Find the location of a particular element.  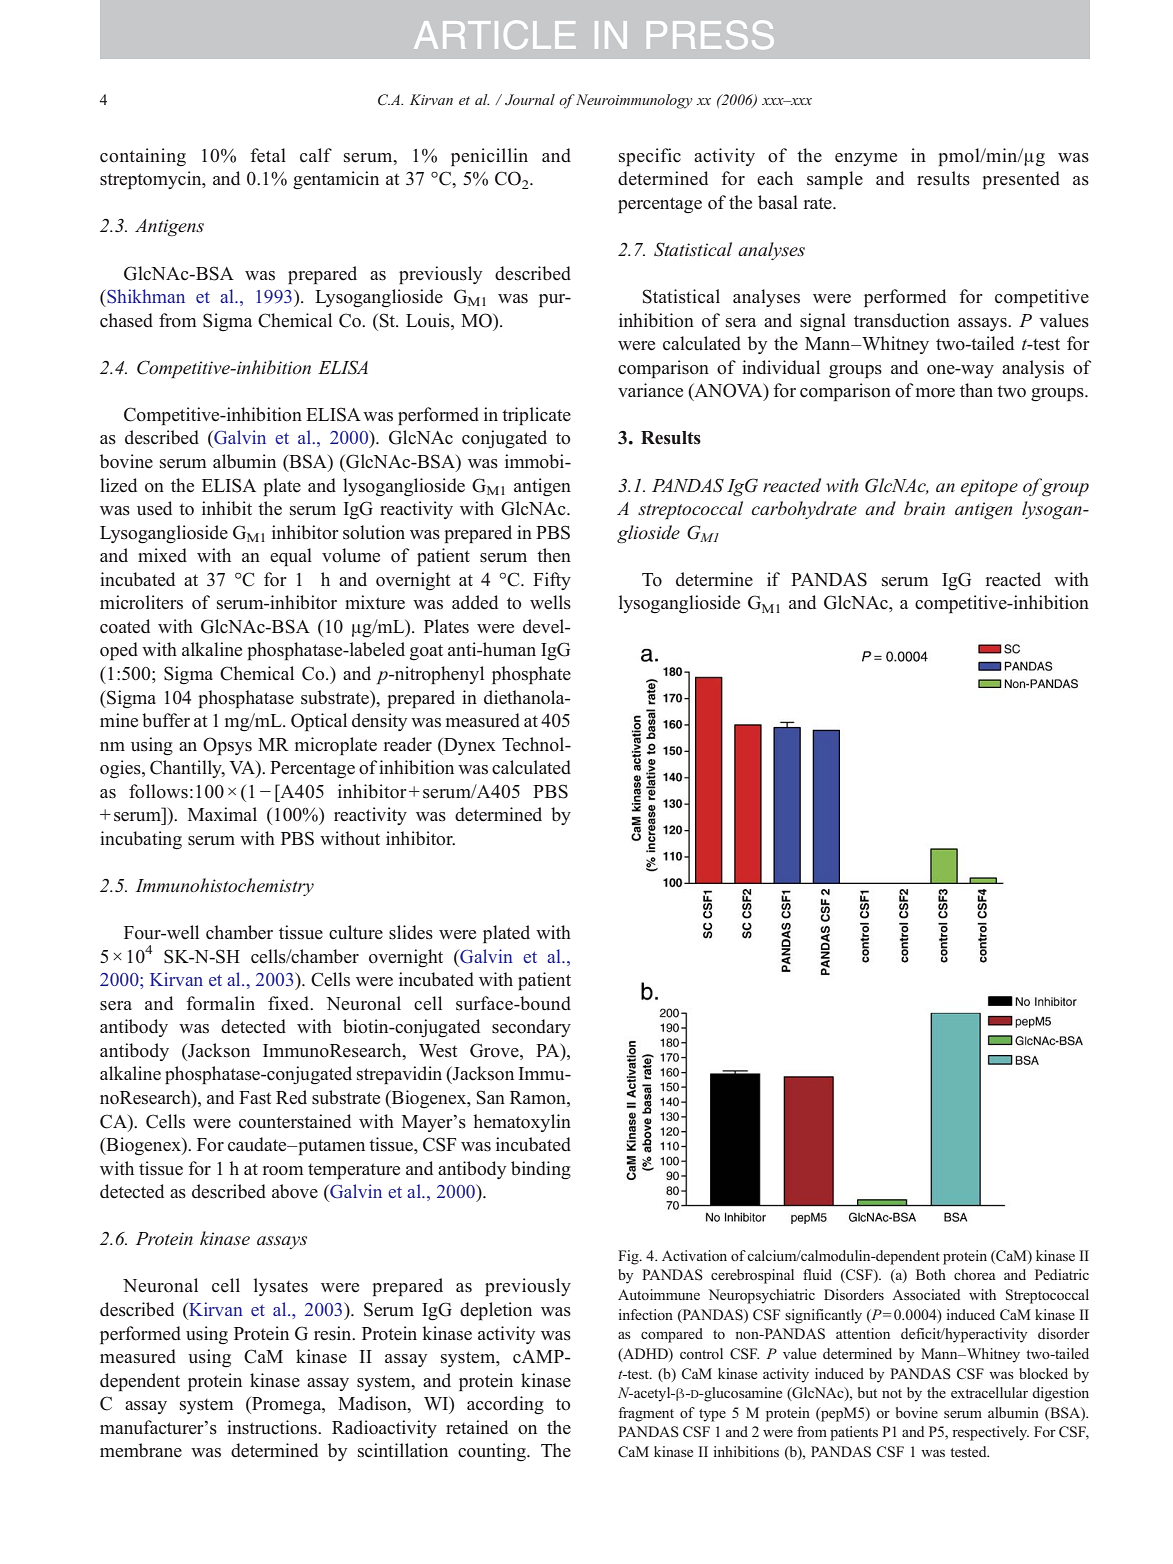

fetal is located at coordinates (268, 155).
